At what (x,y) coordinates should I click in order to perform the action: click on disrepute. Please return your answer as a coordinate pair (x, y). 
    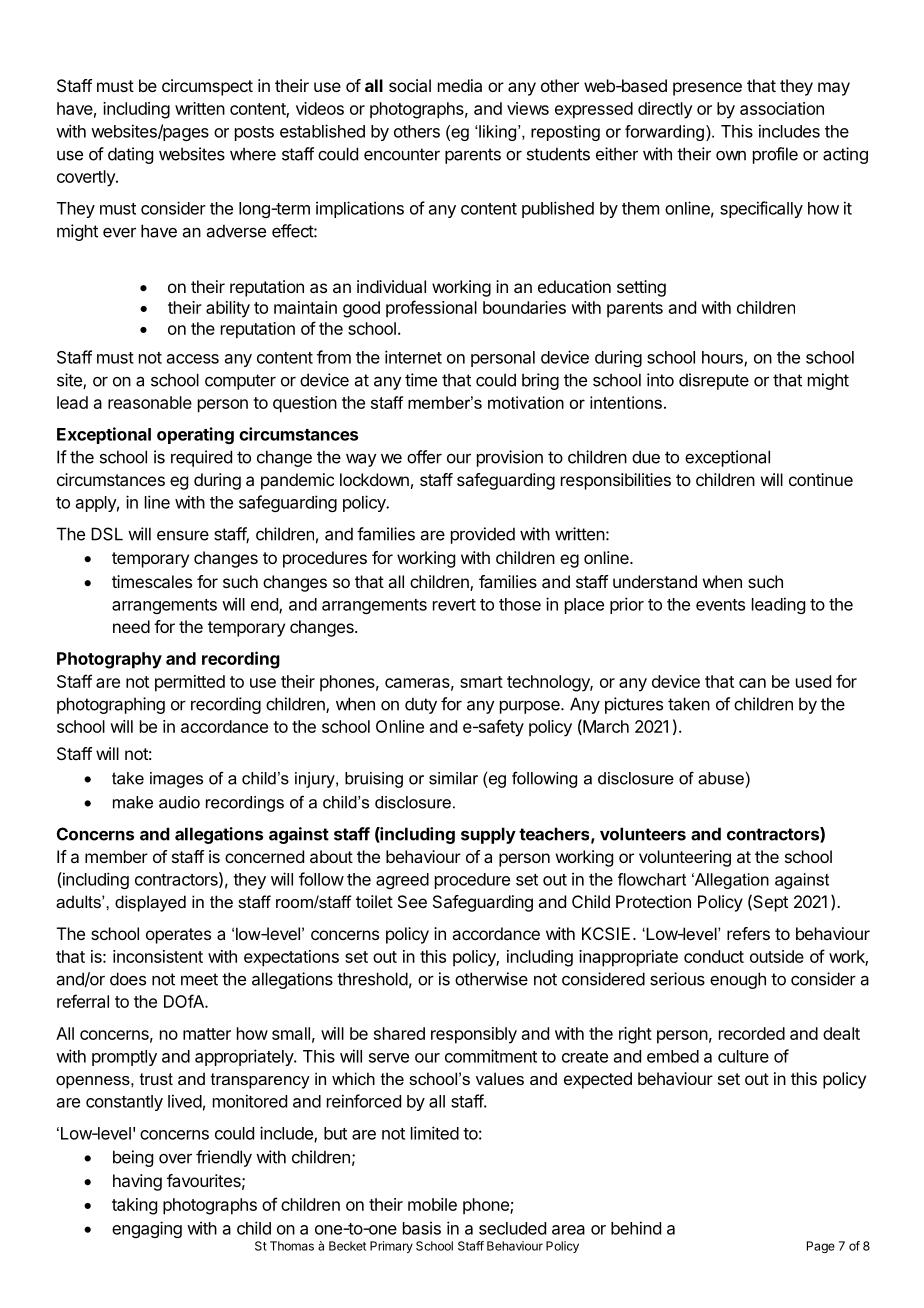
    Looking at the image, I should click on (714, 381).
